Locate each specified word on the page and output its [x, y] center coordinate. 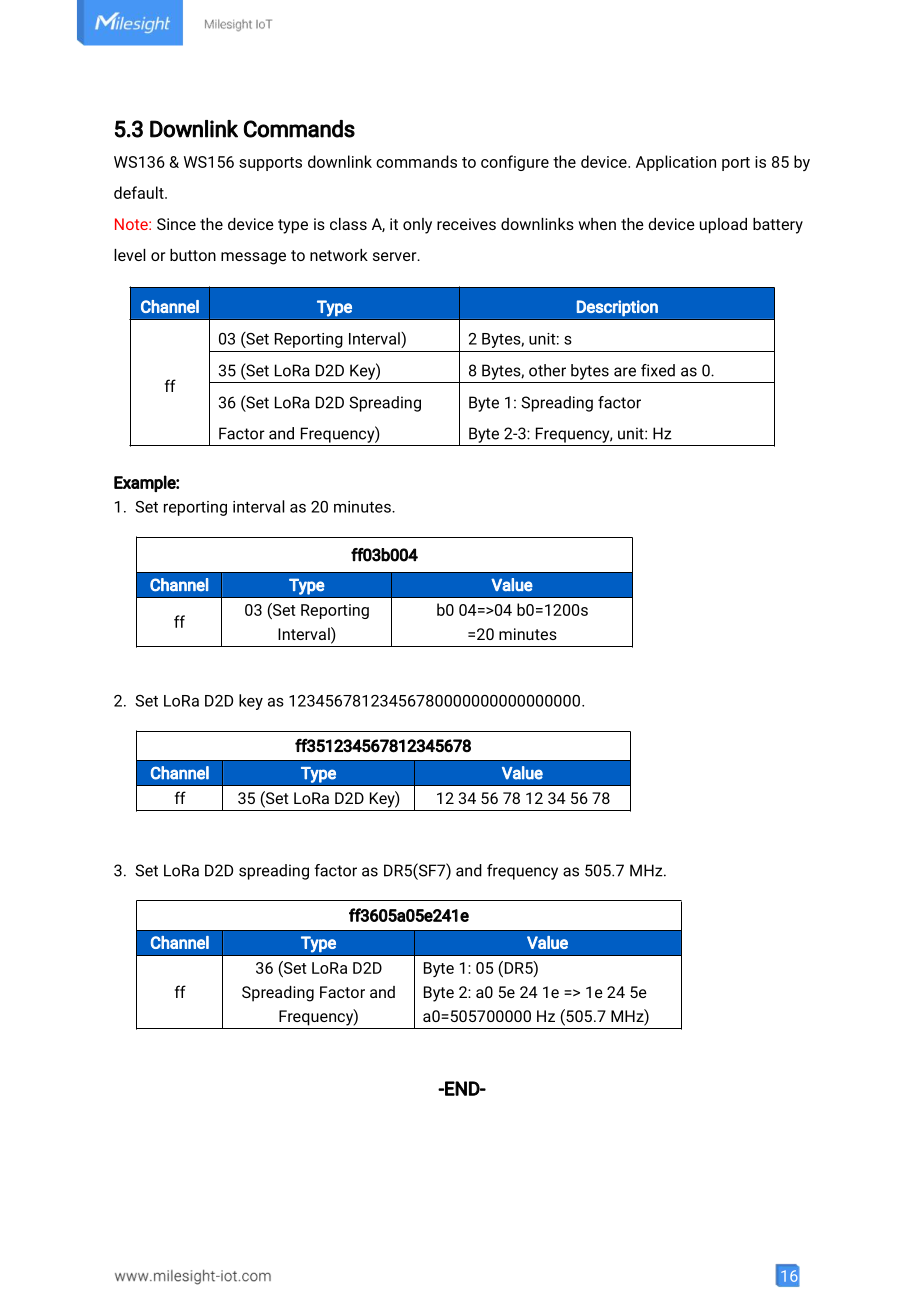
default [140, 192]
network [339, 255]
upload [723, 226]
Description [617, 308]
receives [466, 224]
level [130, 255]
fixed [658, 370]
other [547, 370]
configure [515, 163]
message [253, 258]
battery [778, 226]
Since [176, 224]
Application [676, 163]
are [625, 372]
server [396, 256]
